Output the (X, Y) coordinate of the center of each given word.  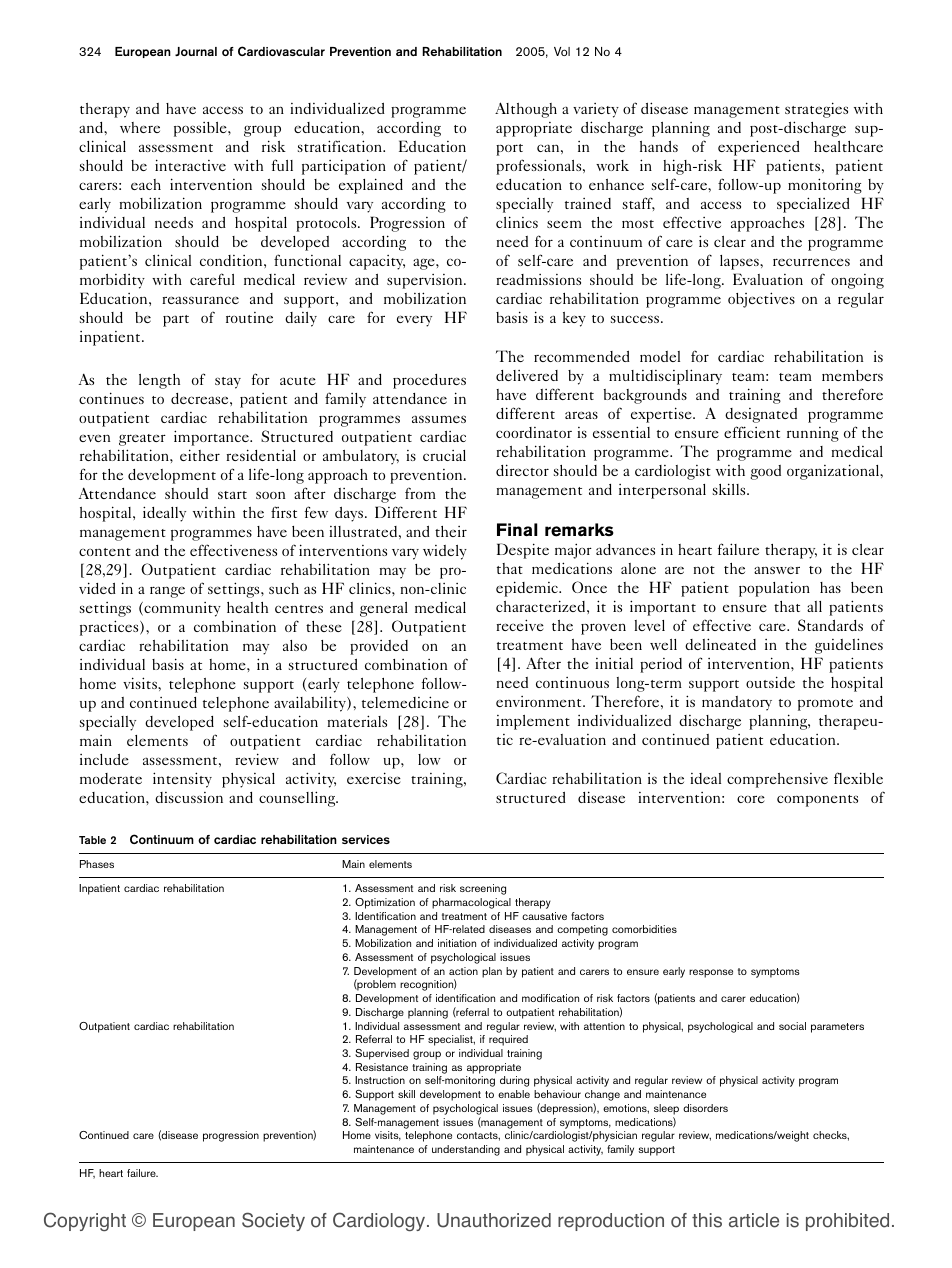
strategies (816, 110)
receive (520, 625)
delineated (720, 644)
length (159, 381)
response (711, 973)
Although (526, 110)
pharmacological (471, 903)
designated (761, 415)
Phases (97, 864)
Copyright (85, 1221)
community (181, 609)
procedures (429, 381)
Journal (196, 51)
